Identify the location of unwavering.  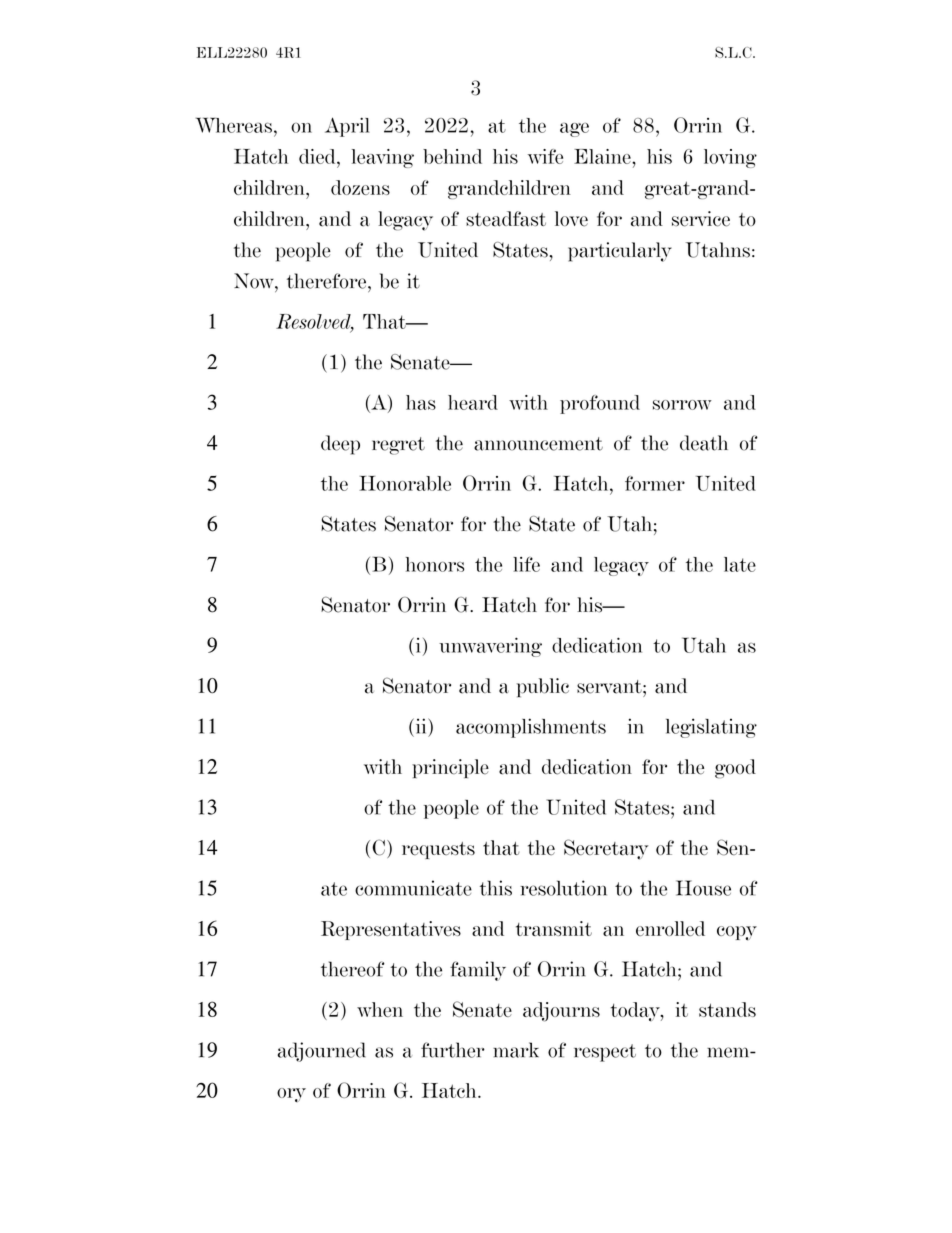
(490, 647).
